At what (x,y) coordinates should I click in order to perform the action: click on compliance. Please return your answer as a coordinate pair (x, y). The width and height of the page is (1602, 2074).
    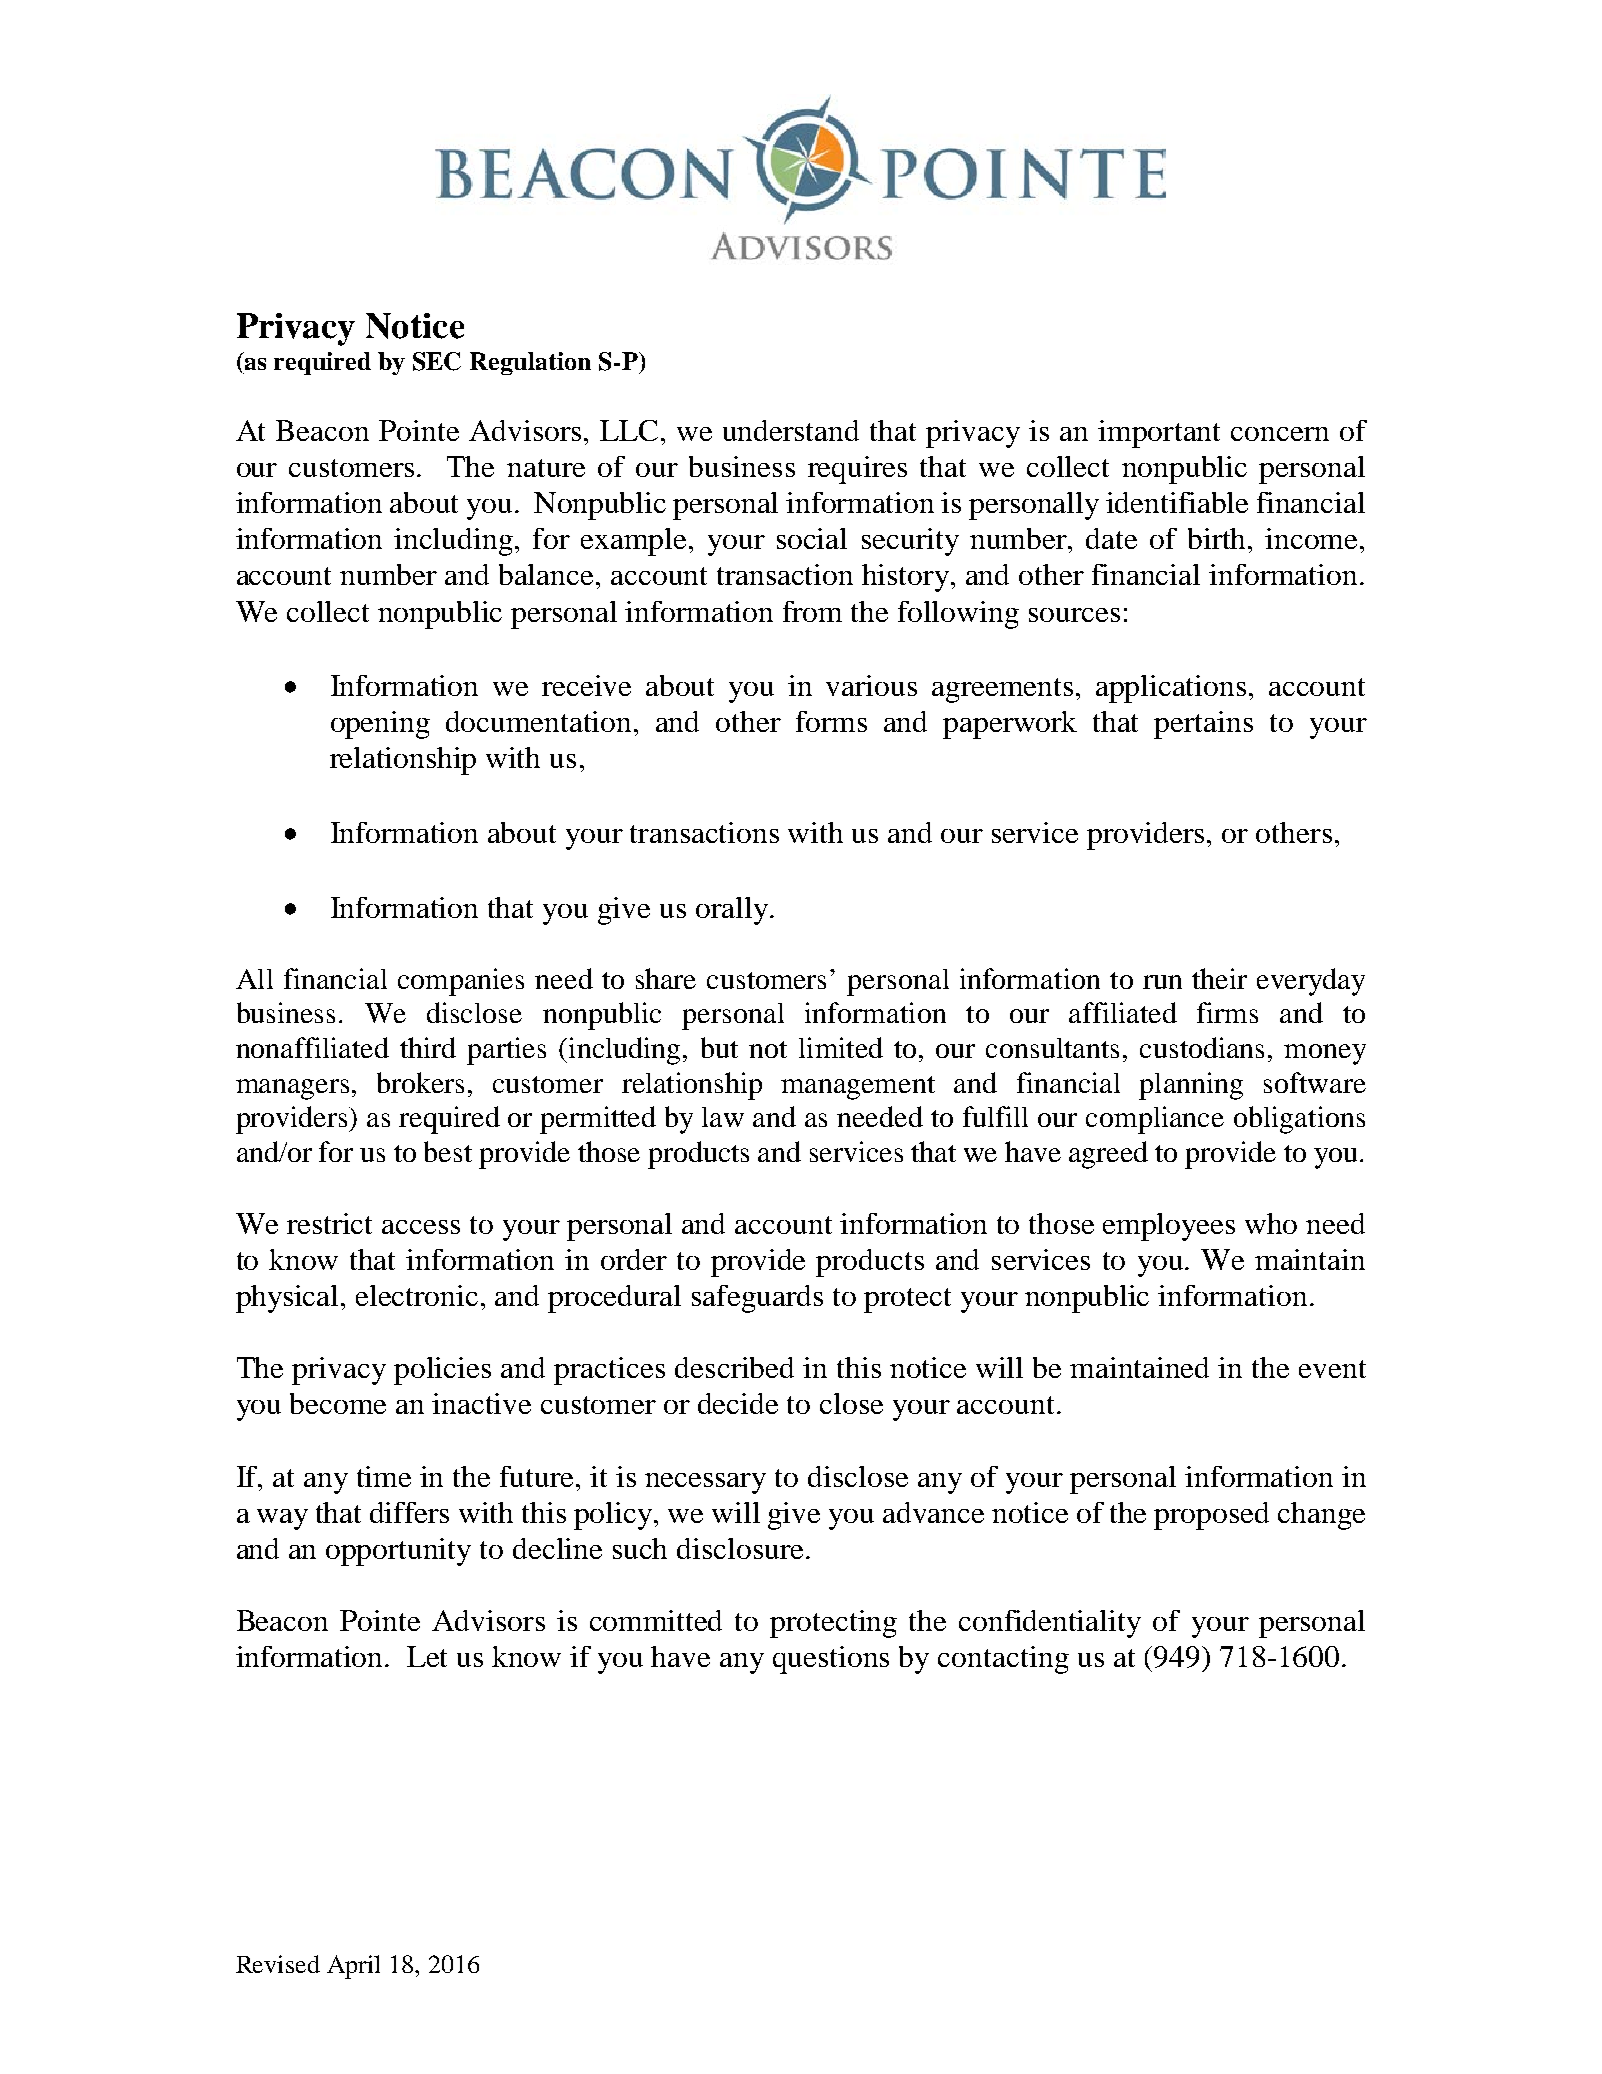
    Looking at the image, I should click on (1155, 1120).
